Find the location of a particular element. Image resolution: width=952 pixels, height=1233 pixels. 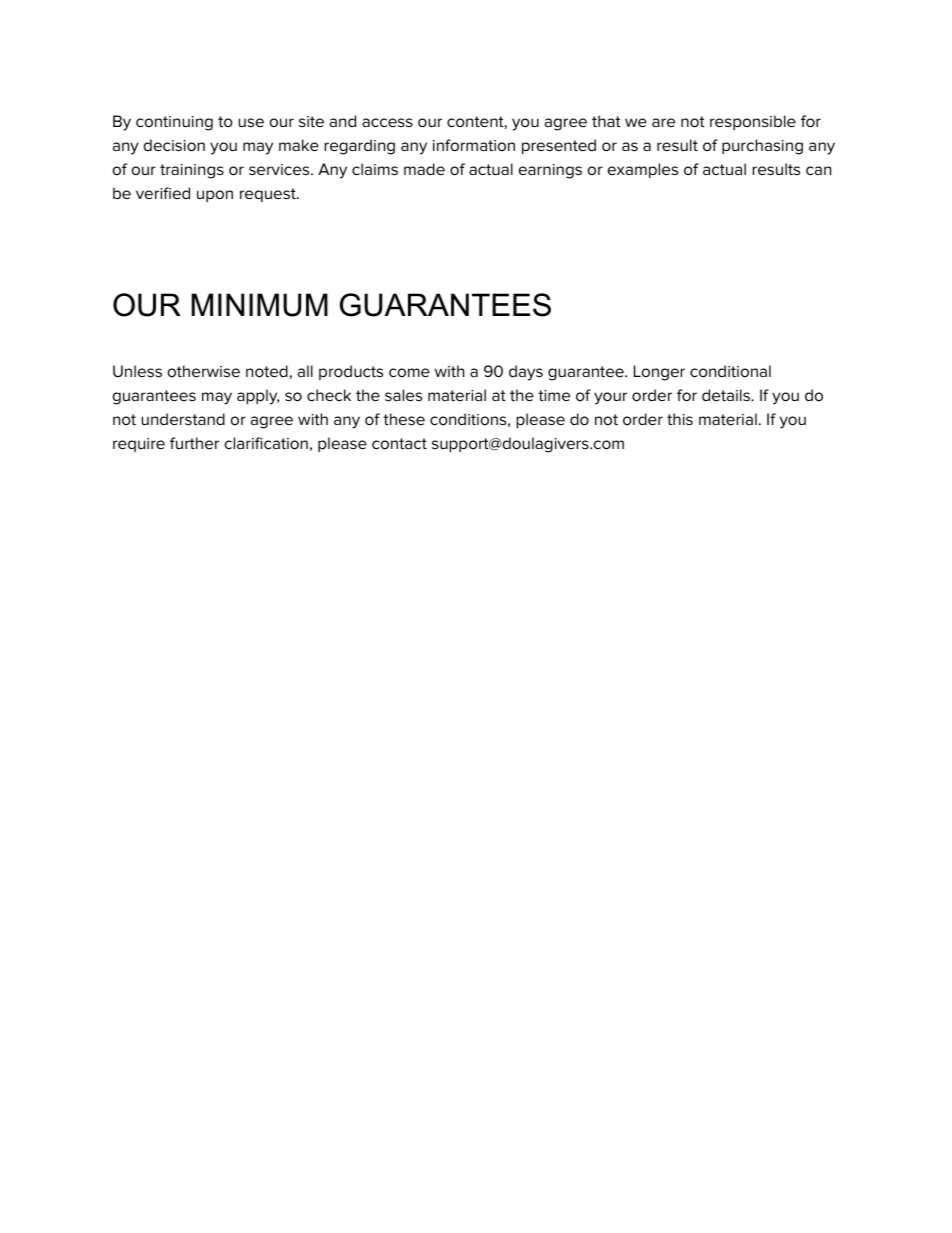

conditional is located at coordinates (730, 371).
